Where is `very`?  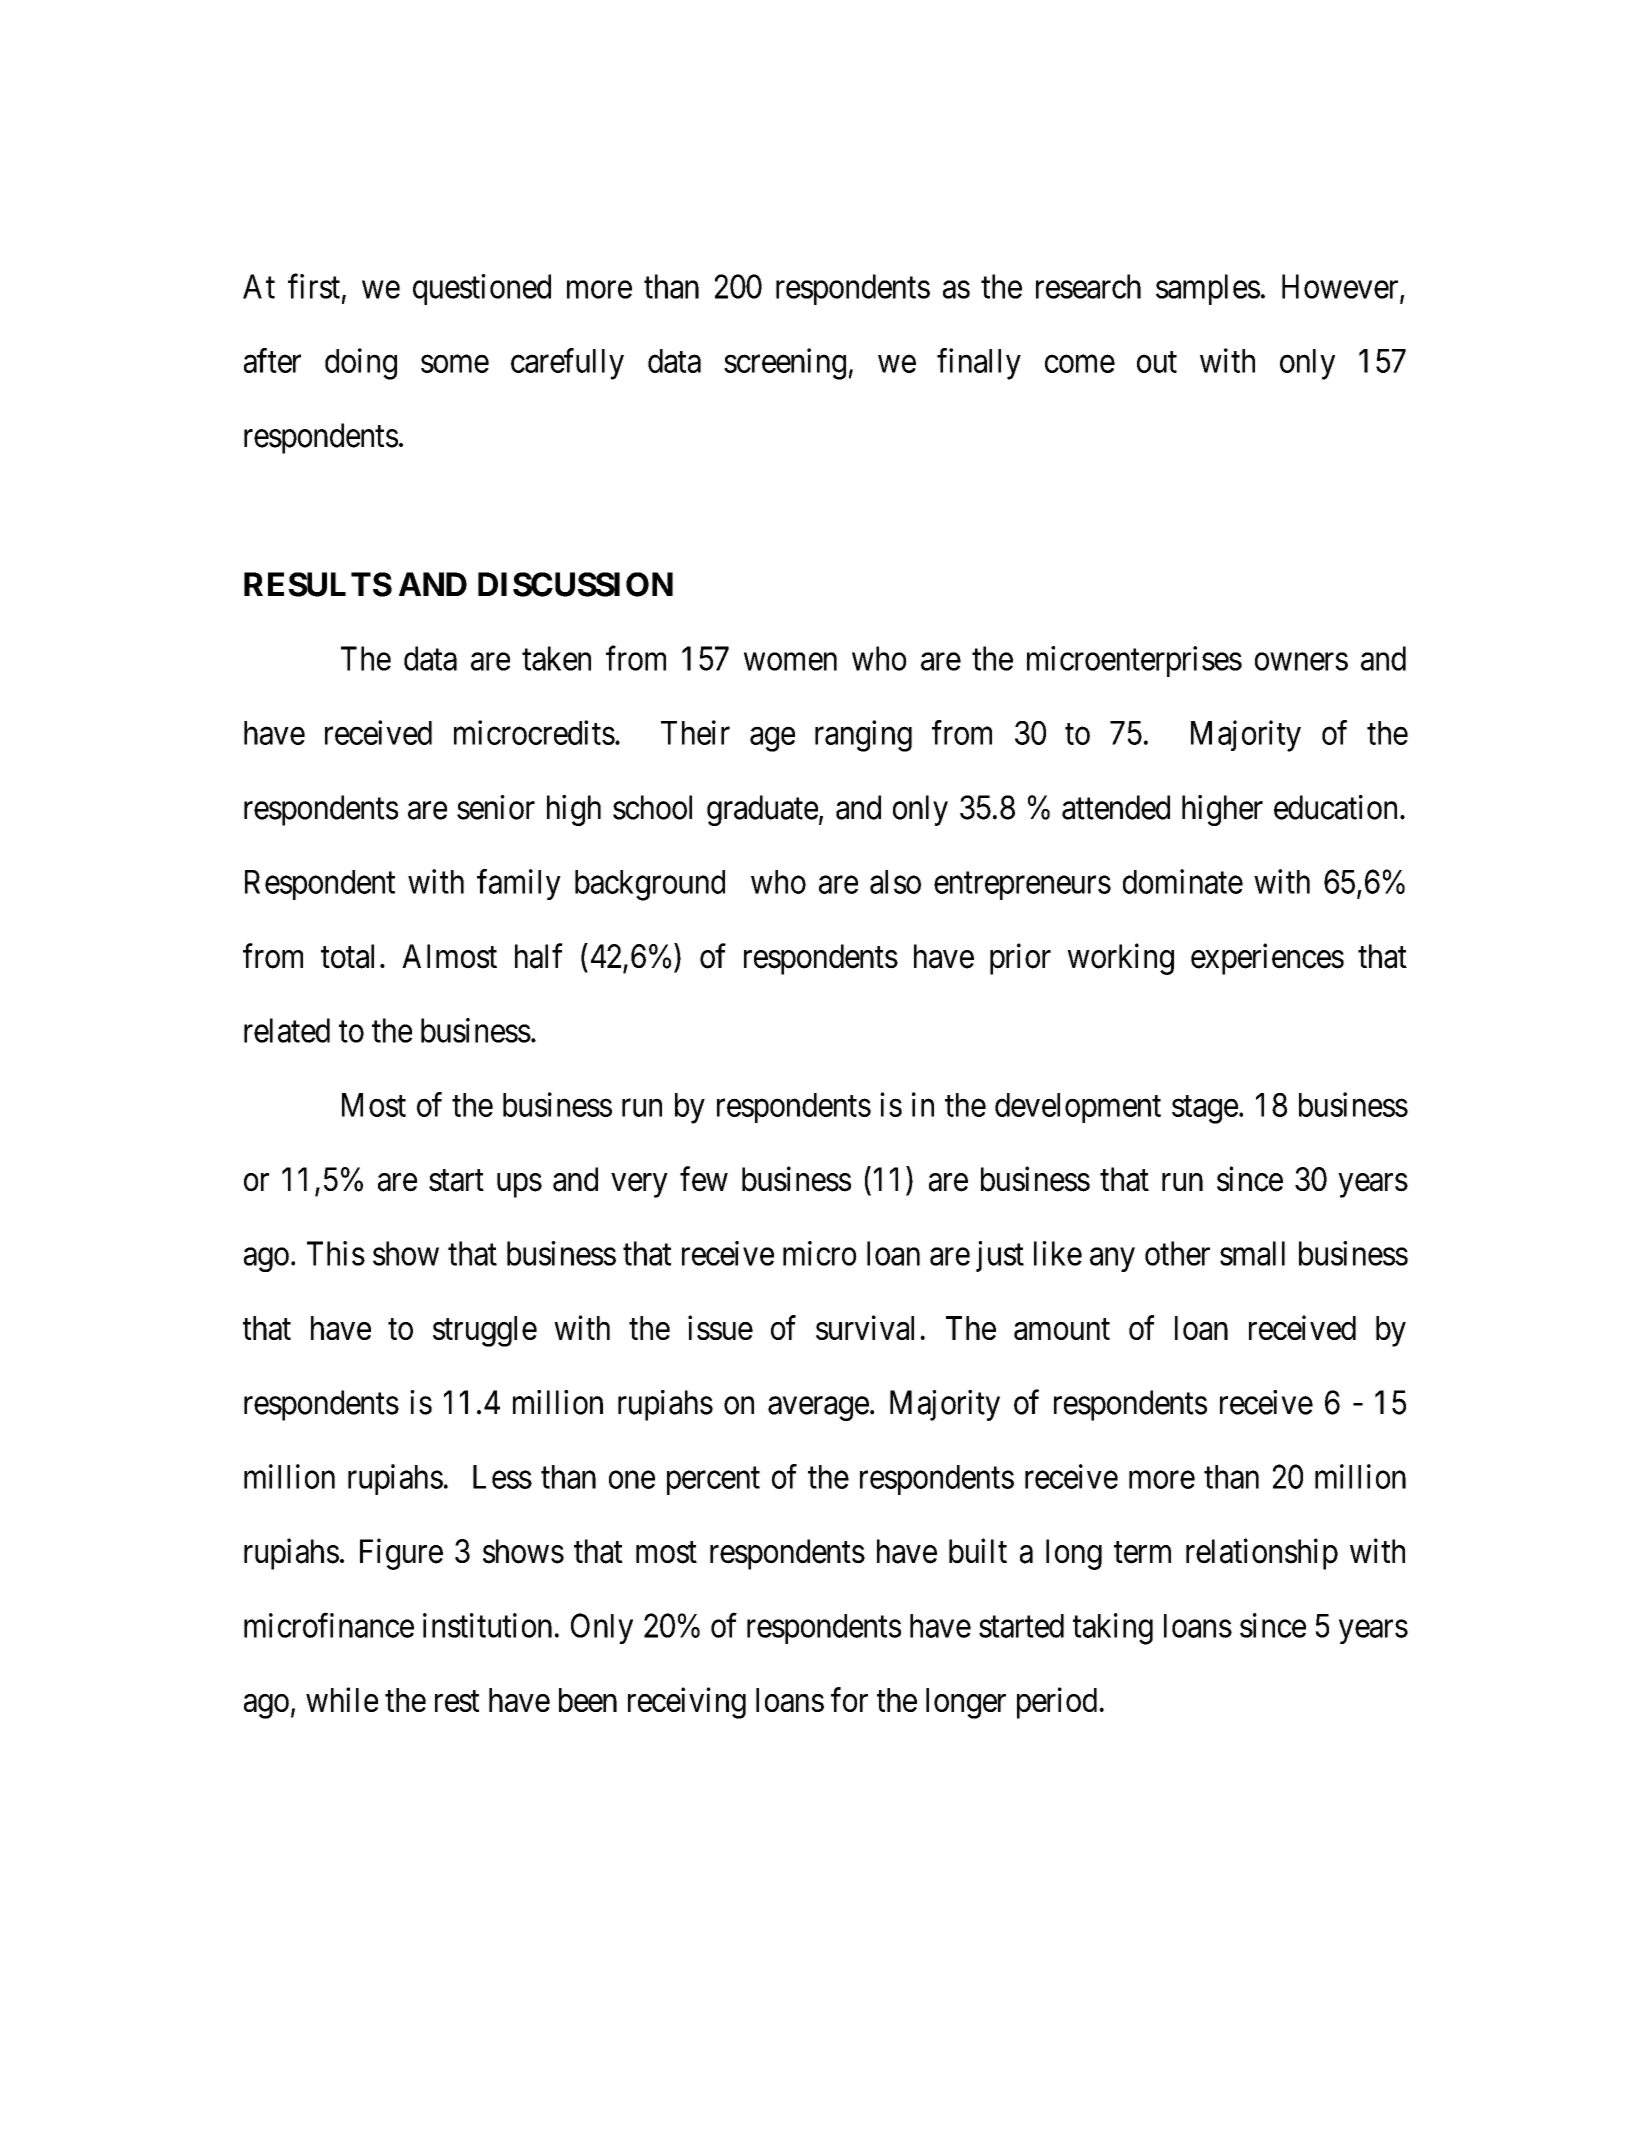 very is located at coordinates (639, 1186).
